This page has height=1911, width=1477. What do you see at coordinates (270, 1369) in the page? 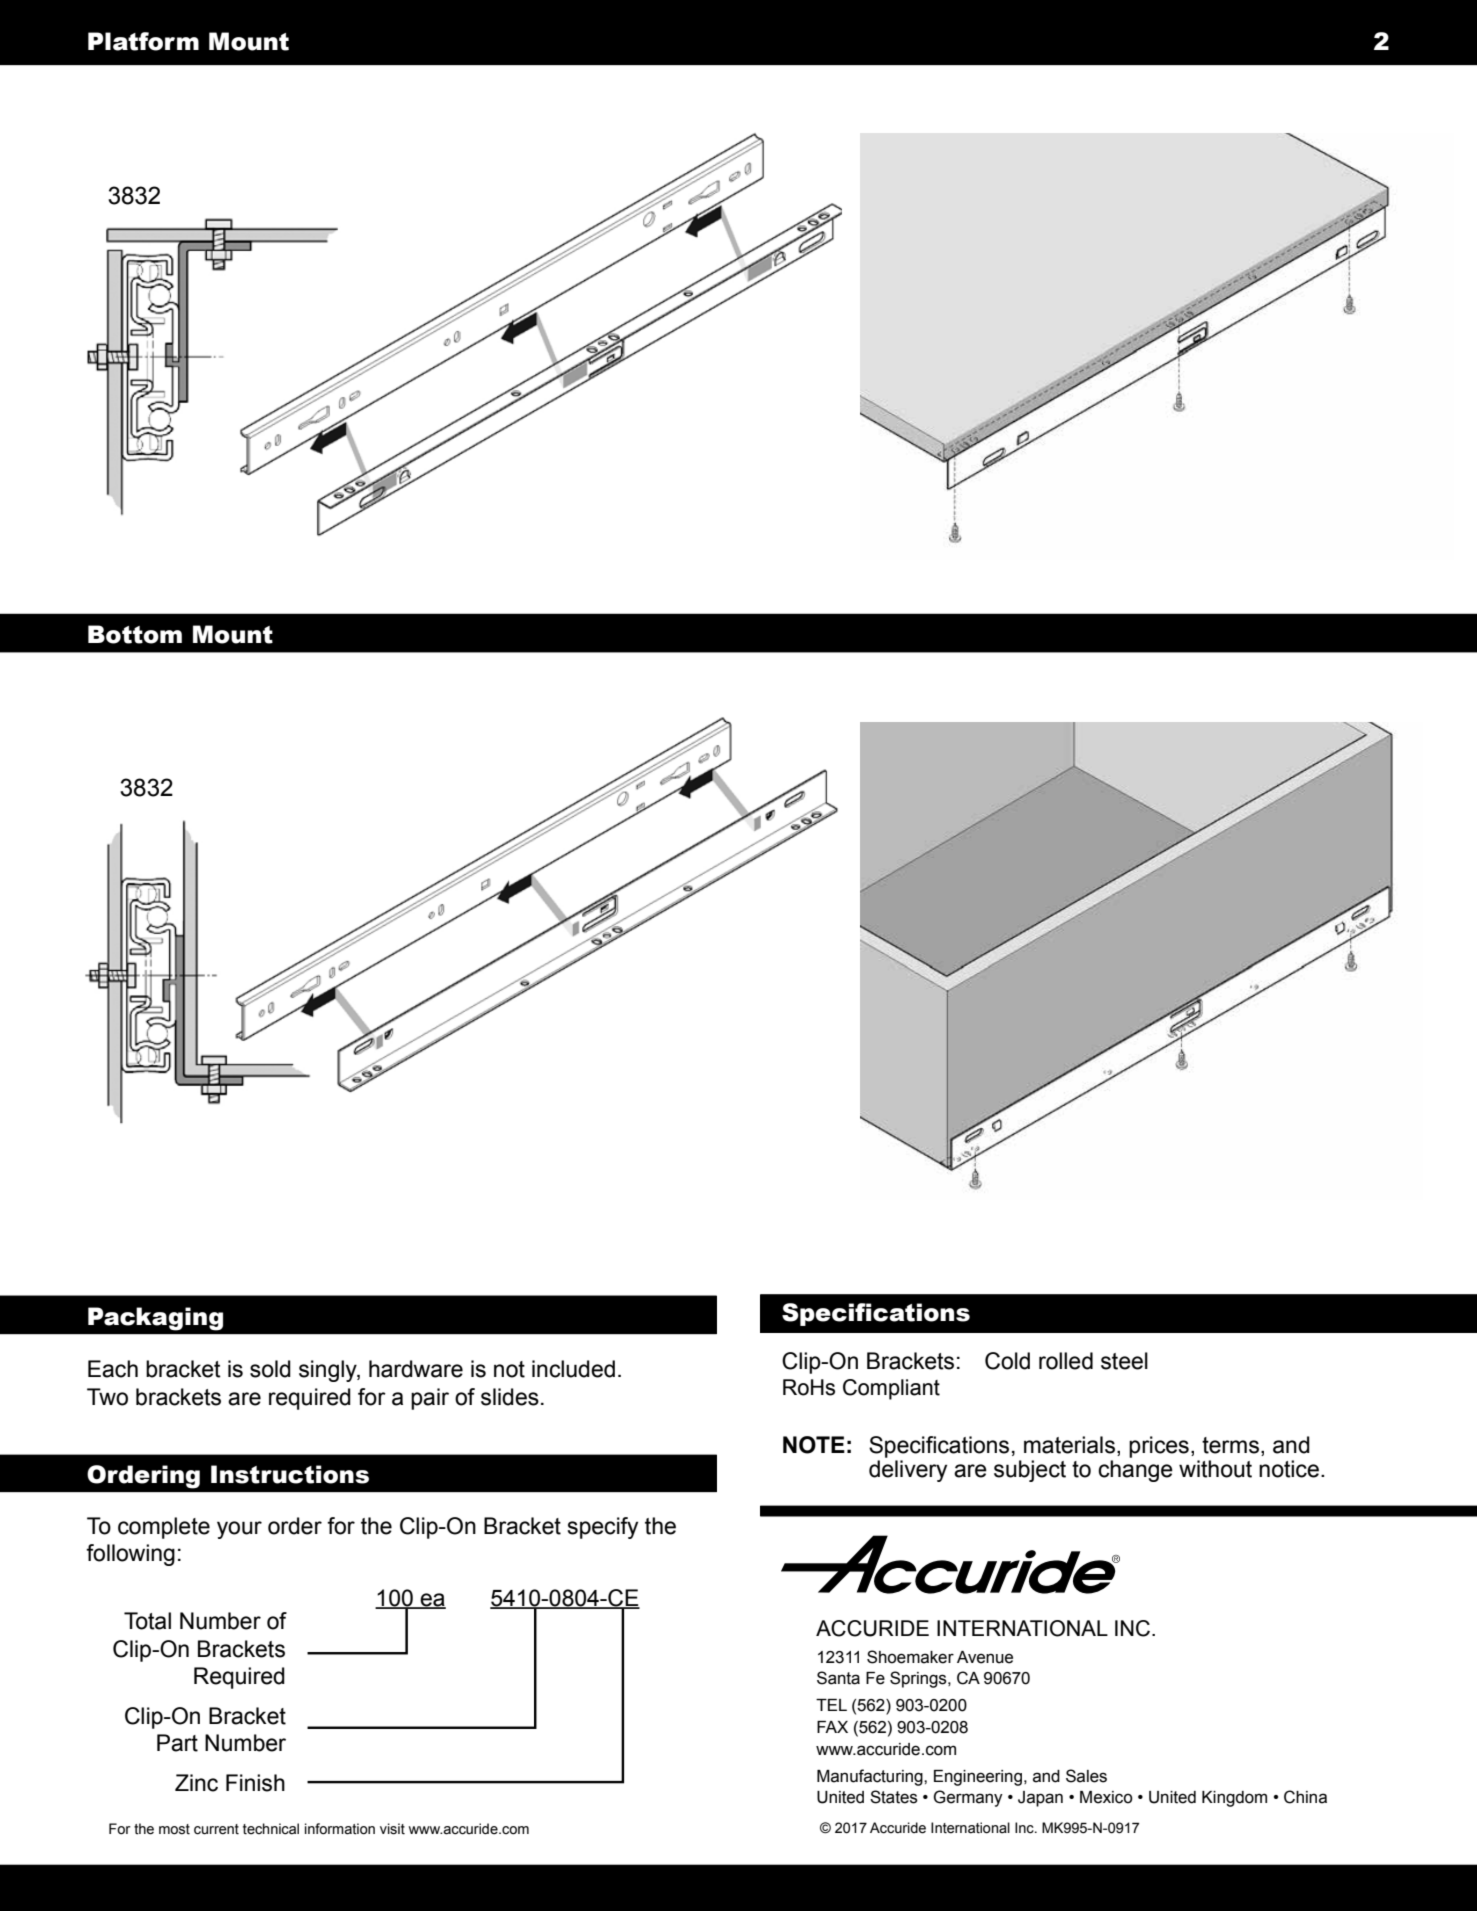
I see `sold` at bounding box center [270, 1369].
